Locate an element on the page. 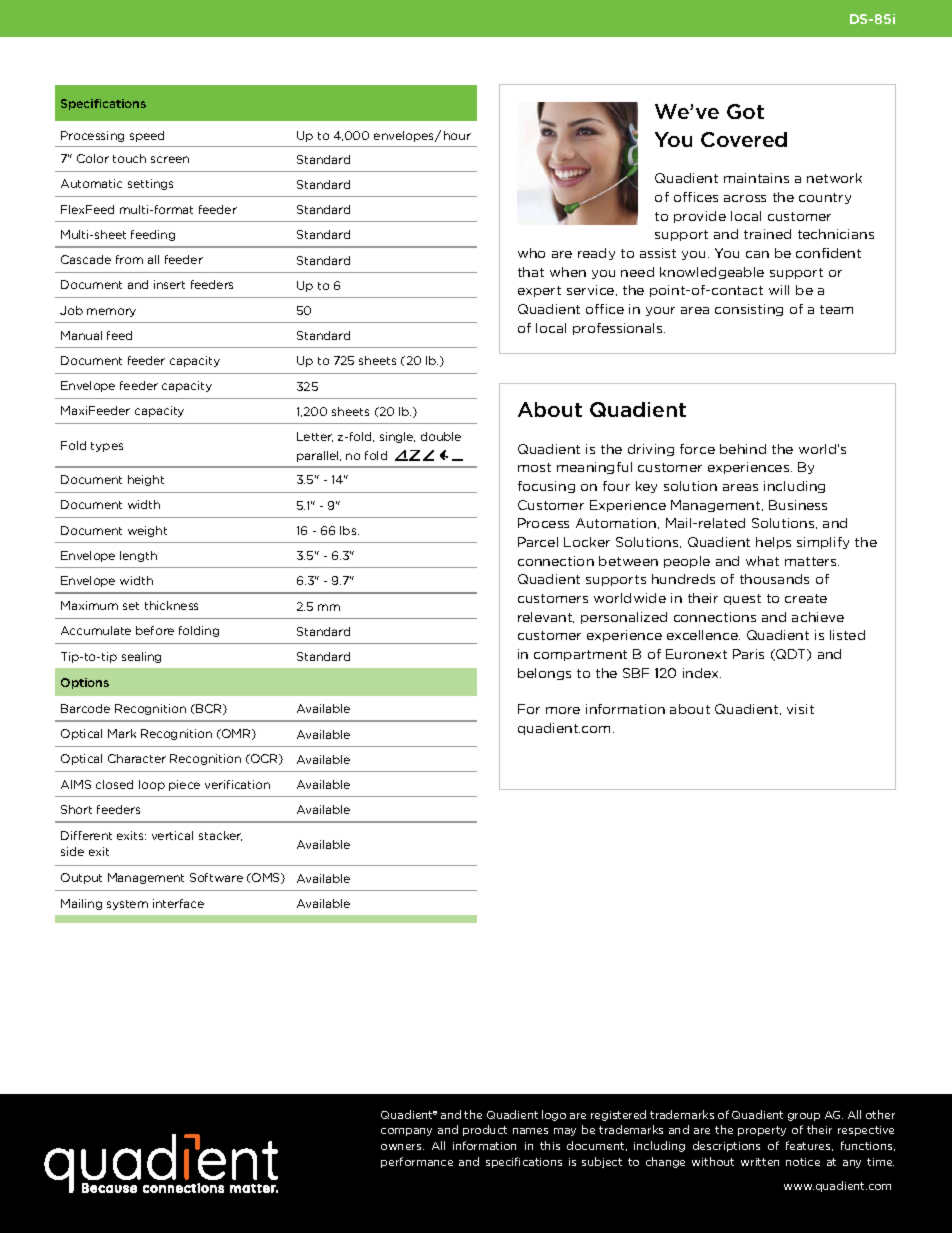 The height and width of the image is (1233, 952). visit is located at coordinates (800, 709).
